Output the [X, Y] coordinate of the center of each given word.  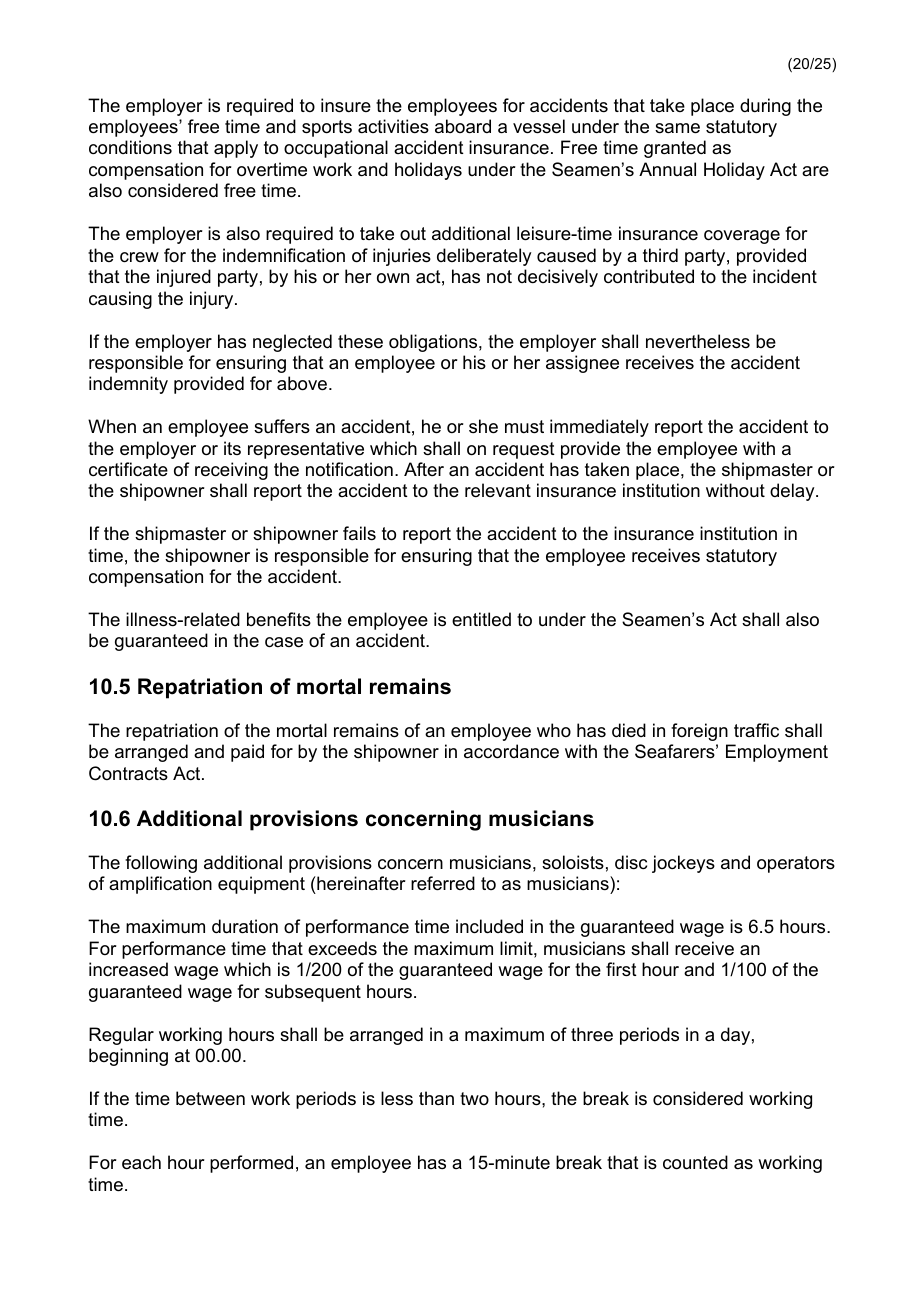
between [210, 1098]
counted [695, 1162]
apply [236, 149]
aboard [463, 126]
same [677, 128]
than [436, 1098]
